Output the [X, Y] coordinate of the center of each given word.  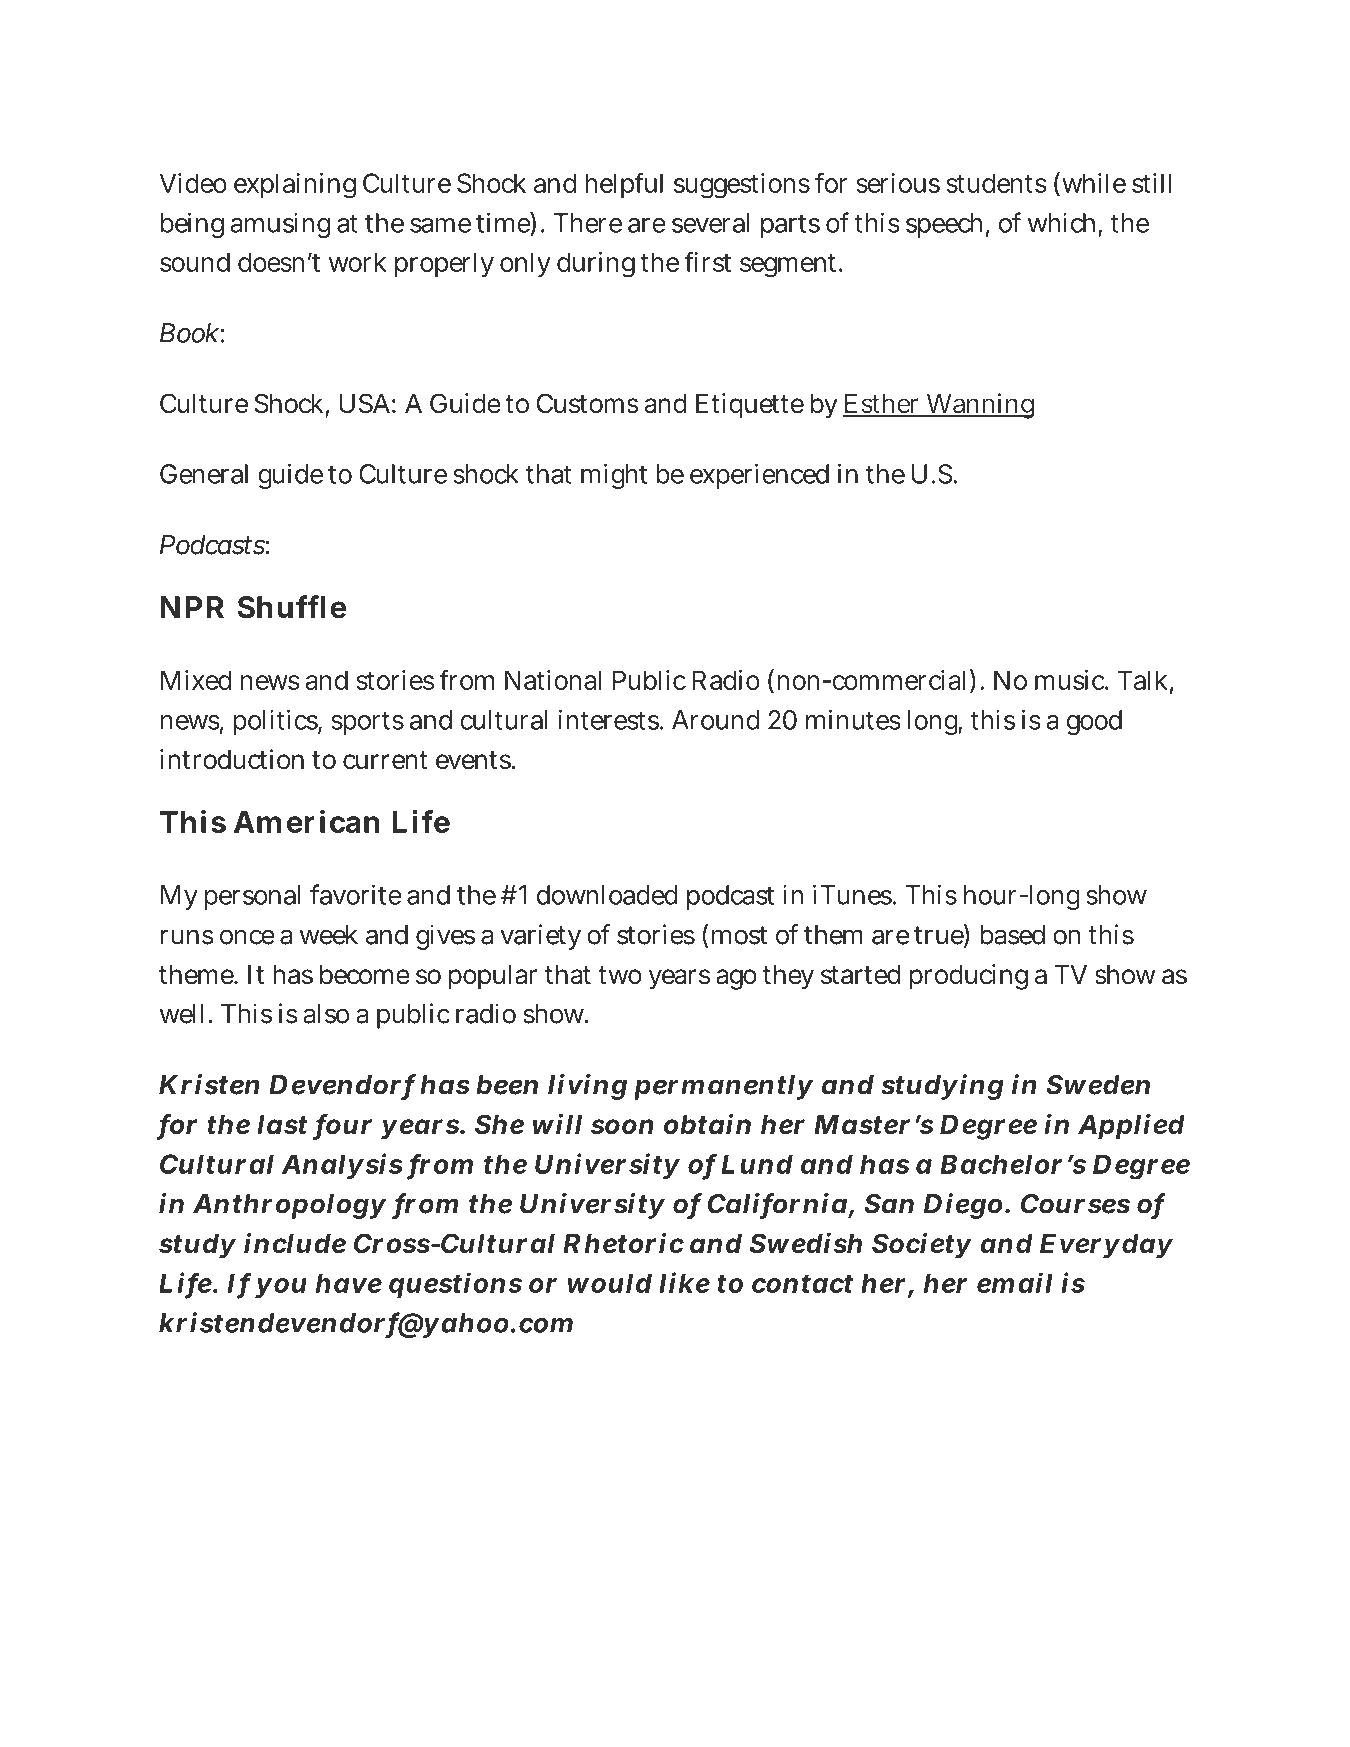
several [711, 223]
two [620, 975]
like [684, 1282]
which [1061, 223]
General [204, 474]
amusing [280, 225]
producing [969, 977]
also [326, 1014]
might [614, 476]
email [1015, 1282]
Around [716, 720]
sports [367, 723]
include [295, 1243]
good [1094, 722]
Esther [882, 405]
